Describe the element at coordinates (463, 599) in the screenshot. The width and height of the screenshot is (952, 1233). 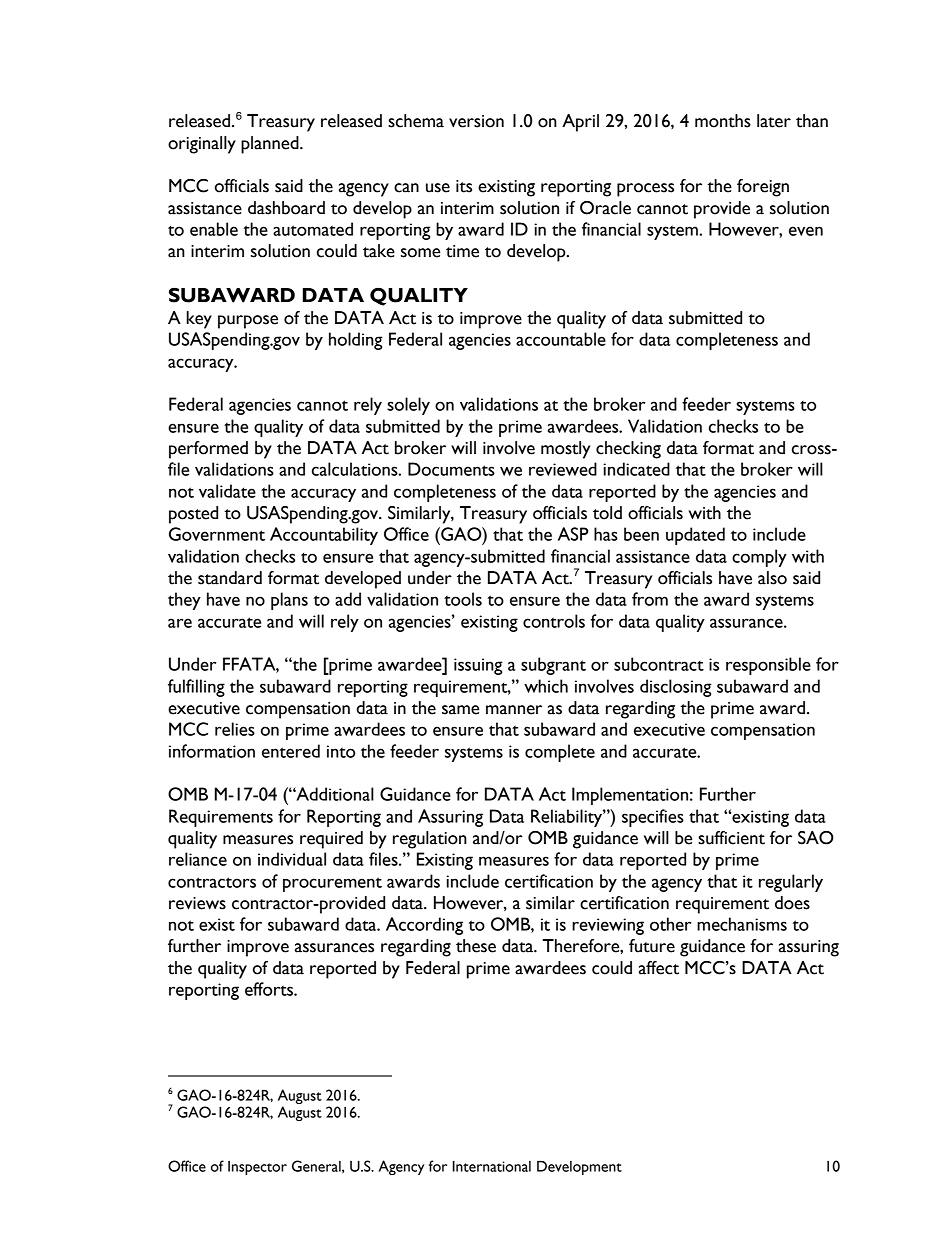
I see `tools` at that location.
